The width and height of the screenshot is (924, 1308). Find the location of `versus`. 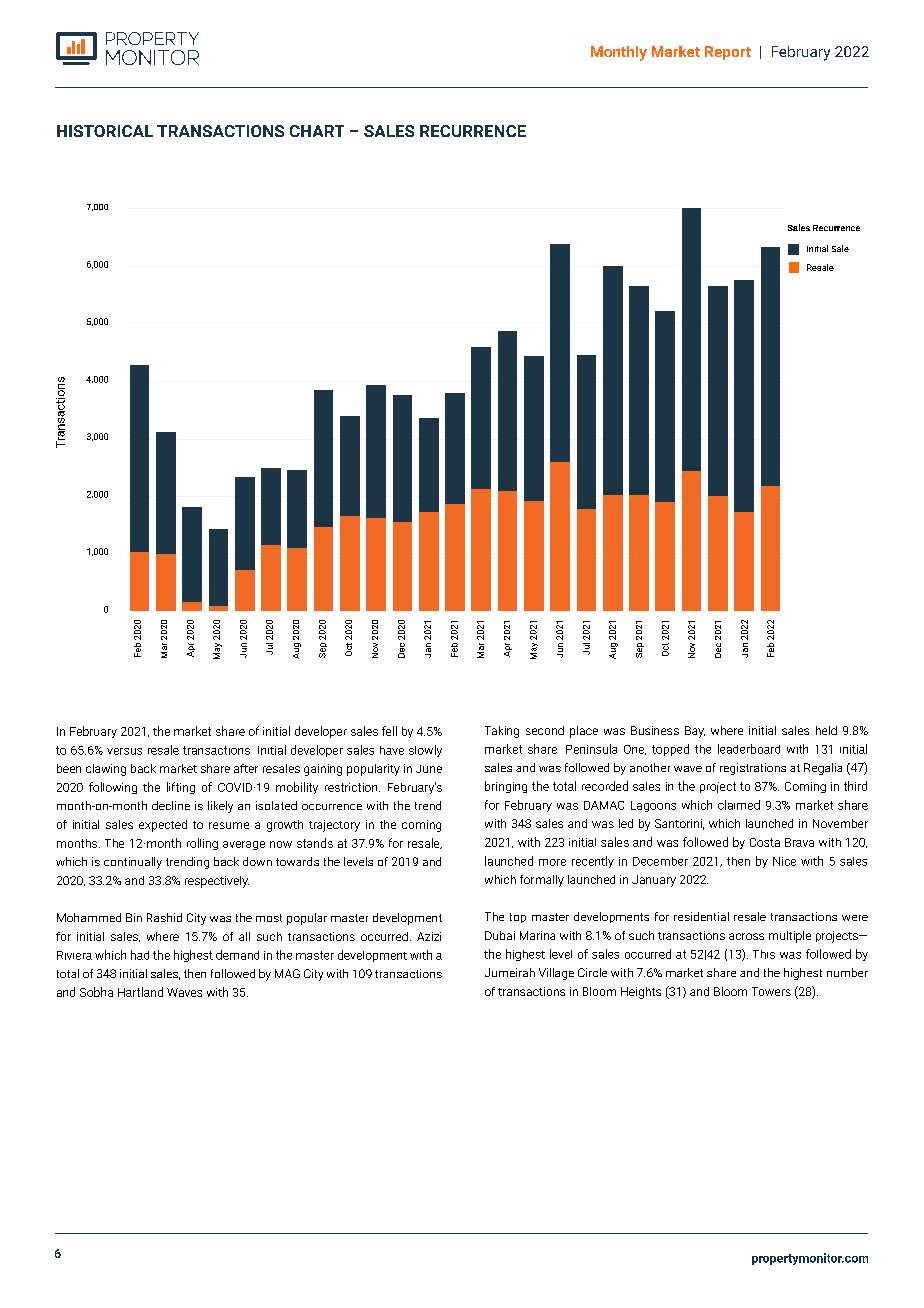

versus is located at coordinates (124, 751).
